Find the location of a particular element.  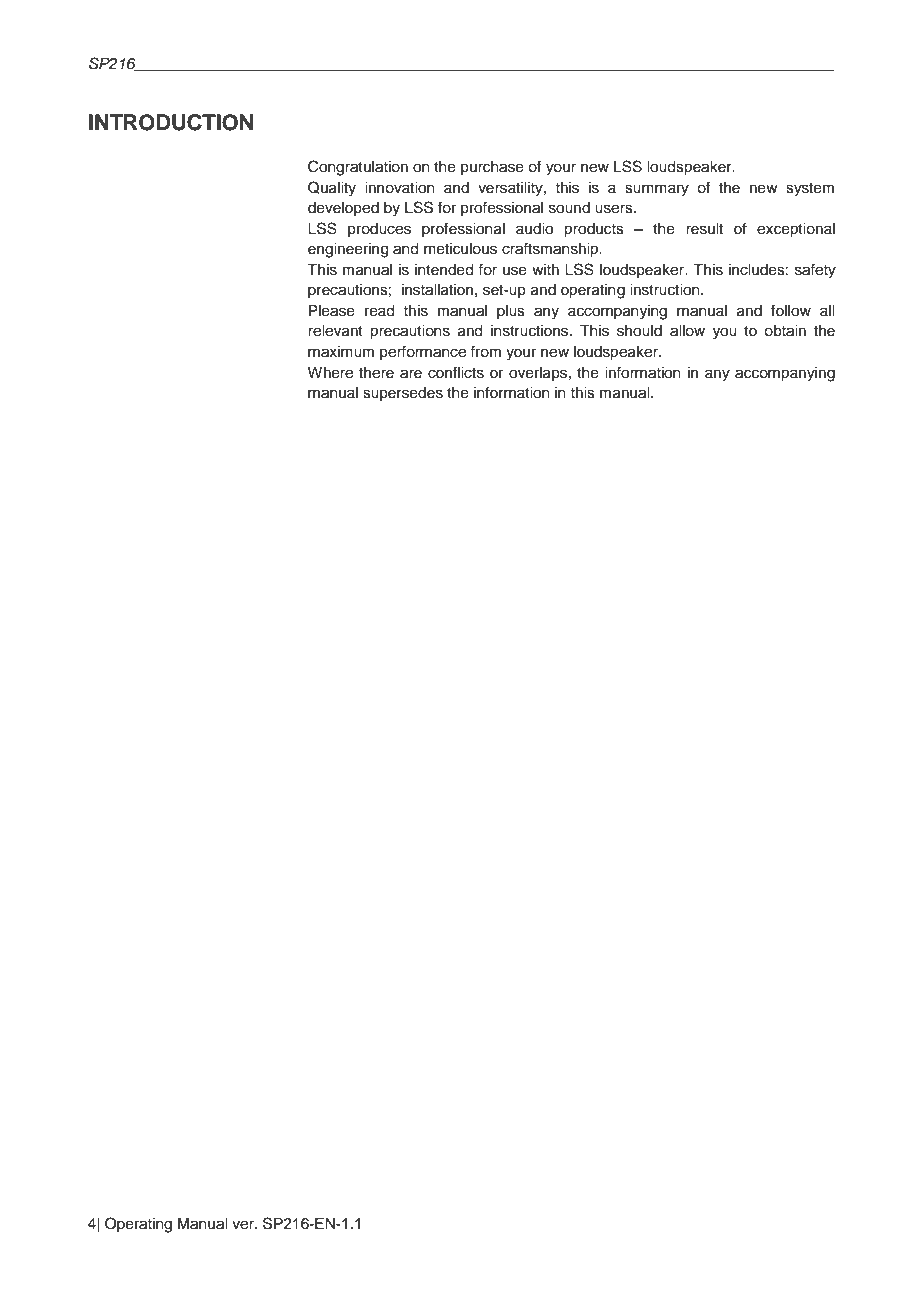

follow is located at coordinates (791, 310).
